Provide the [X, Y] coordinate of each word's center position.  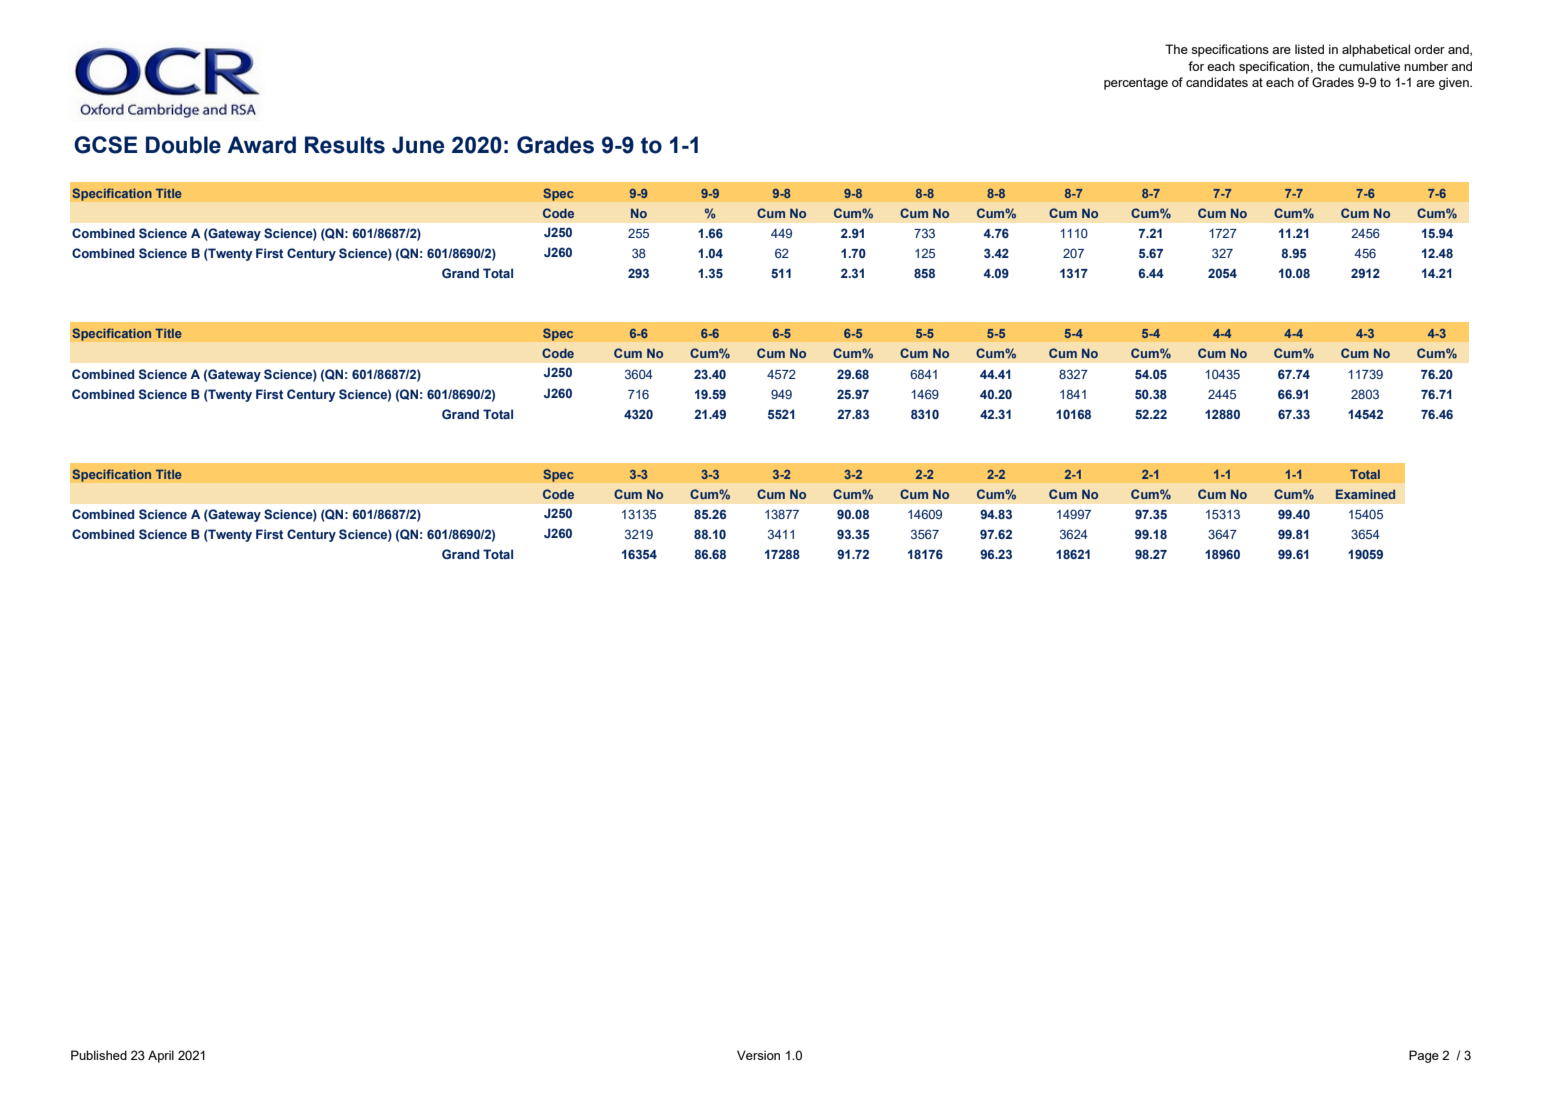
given [1455, 83]
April [161, 1056]
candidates [1217, 82]
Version [758, 1055]
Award [261, 145]
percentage [1136, 84]
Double [183, 145]
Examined [1365, 494]
